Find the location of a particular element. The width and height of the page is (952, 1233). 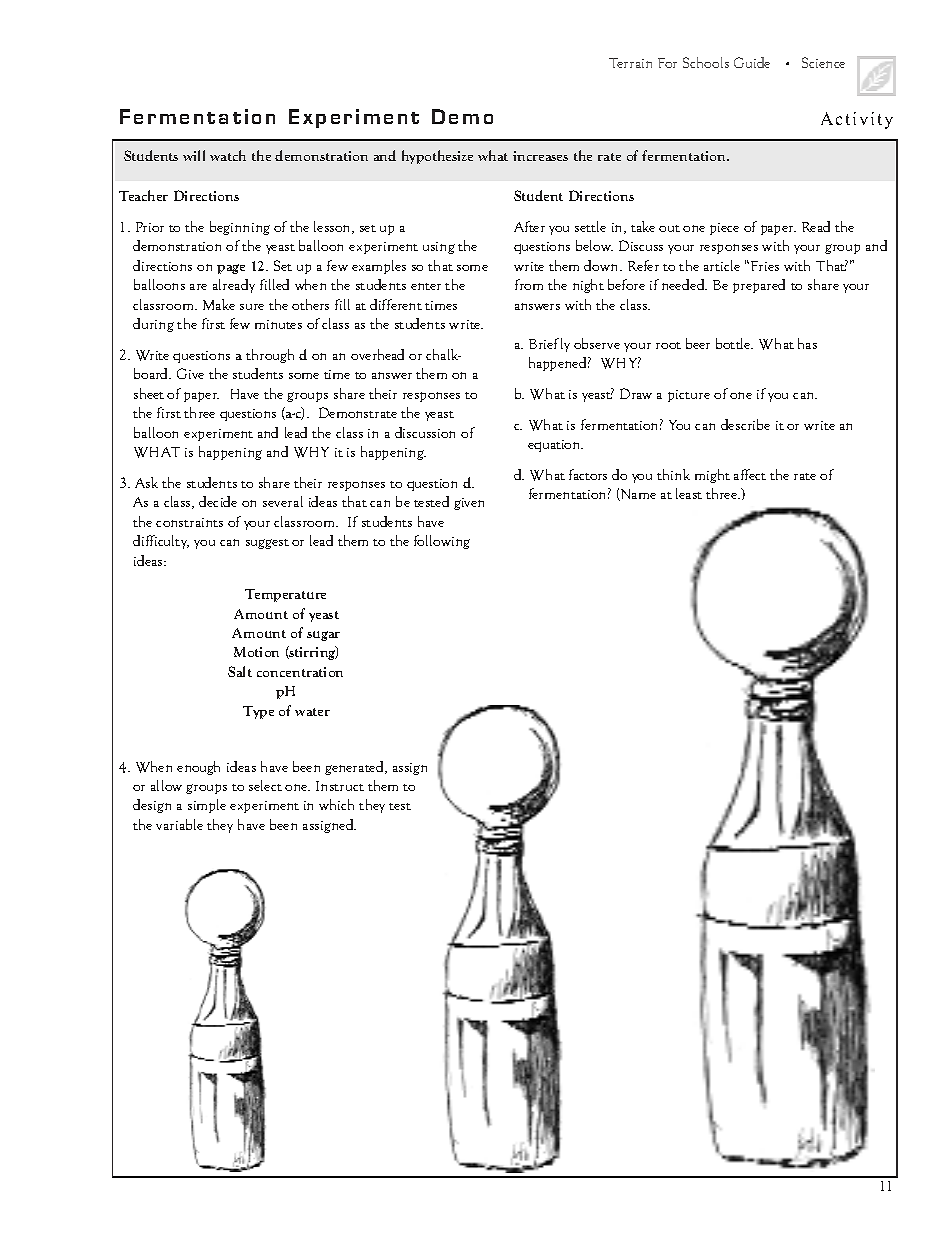

Guide is located at coordinates (752, 62).
